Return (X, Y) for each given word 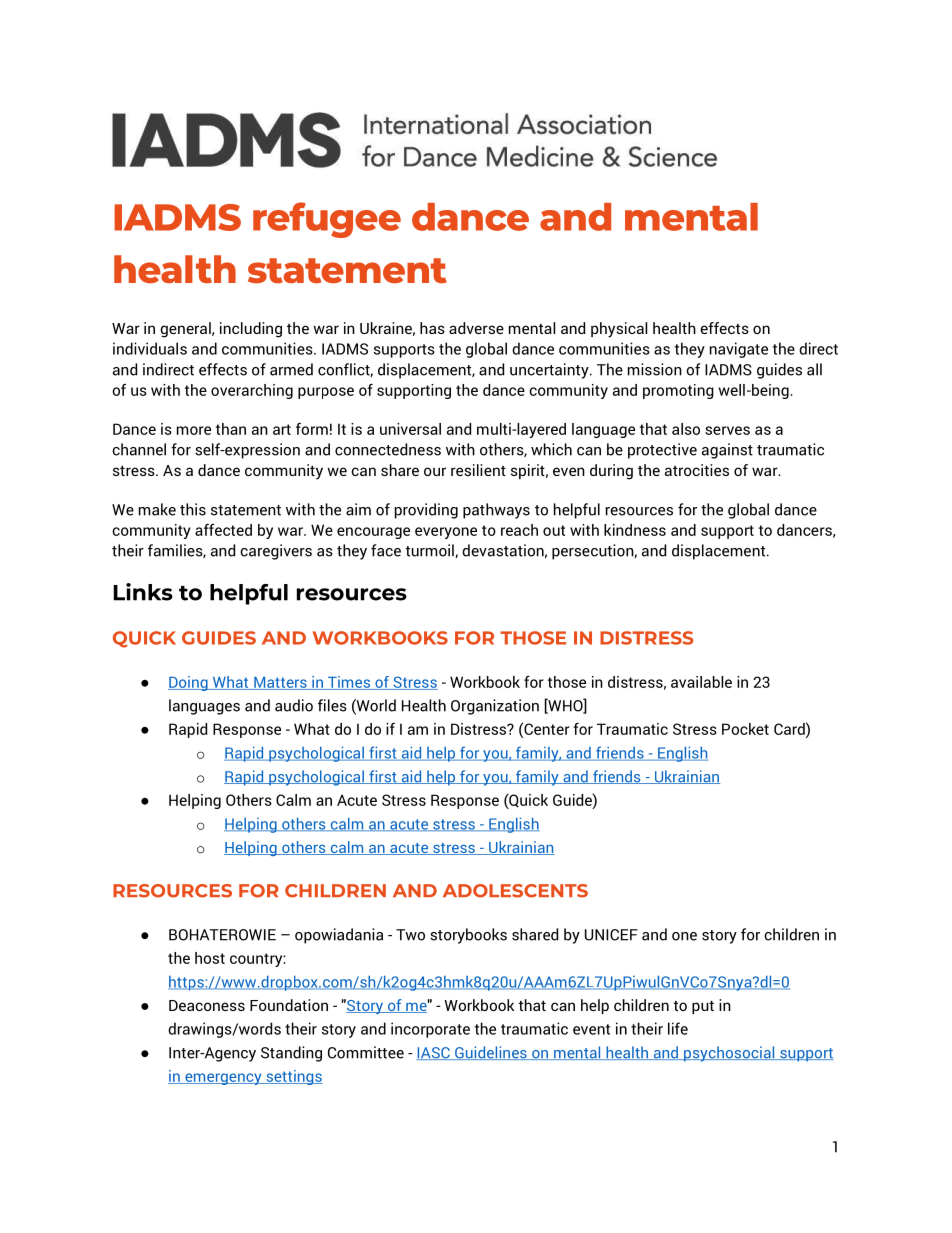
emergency (223, 1079)
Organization (495, 707)
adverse (476, 328)
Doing (189, 683)
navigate (739, 350)
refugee (327, 220)
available (701, 682)
